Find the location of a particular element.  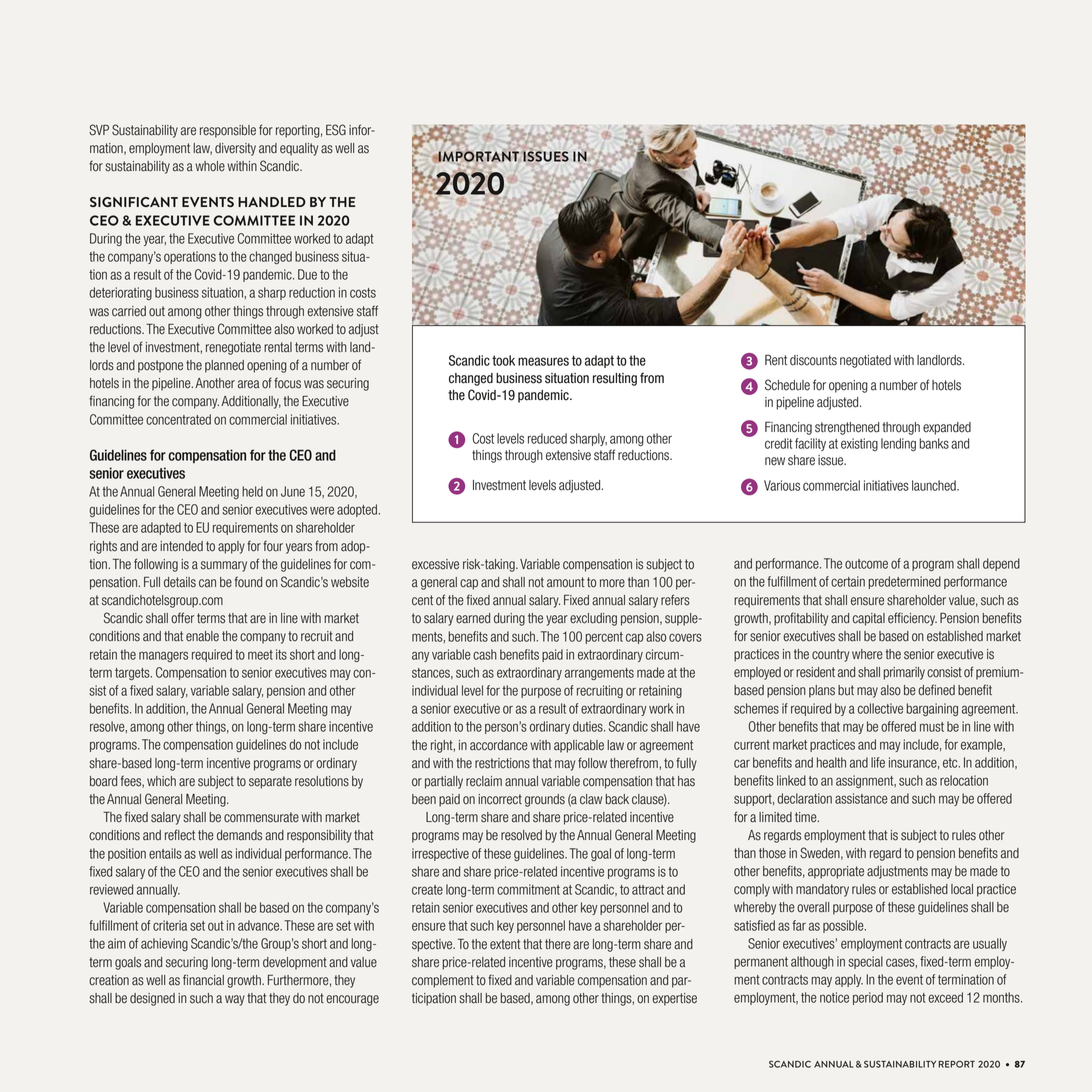

extent is located at coordinates (505, 944).
